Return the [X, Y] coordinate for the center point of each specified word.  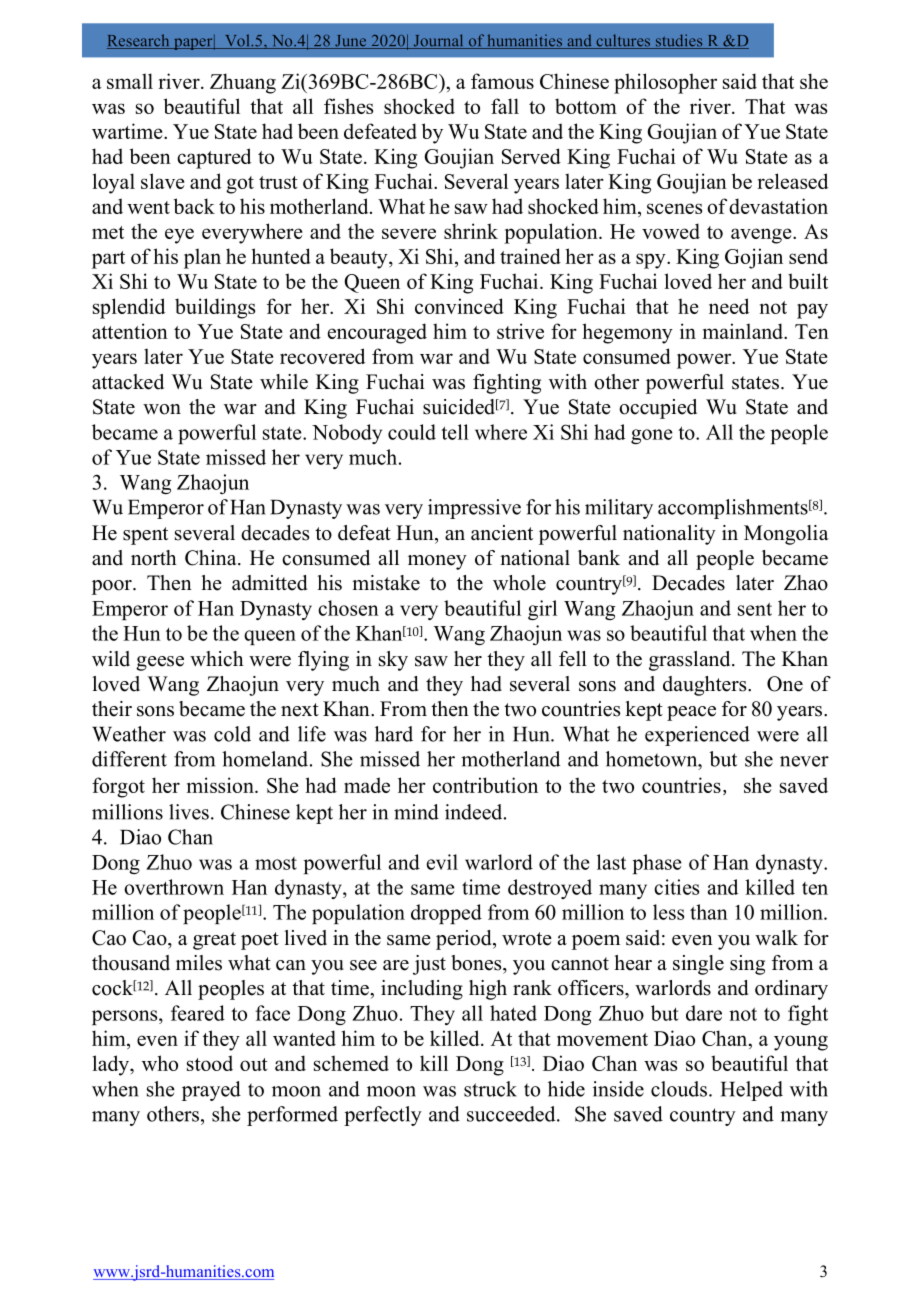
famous [502, 81]
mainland [744, 331]
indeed [475, 812]
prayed [211, 1091]
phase [657, 864]
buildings [215, 308]
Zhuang [243, 83]
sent [755, 609]
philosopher [665, 83]
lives [189, 812]
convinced [459, 306]
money [437, 562]
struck [490, 1089]
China [212, 558]
